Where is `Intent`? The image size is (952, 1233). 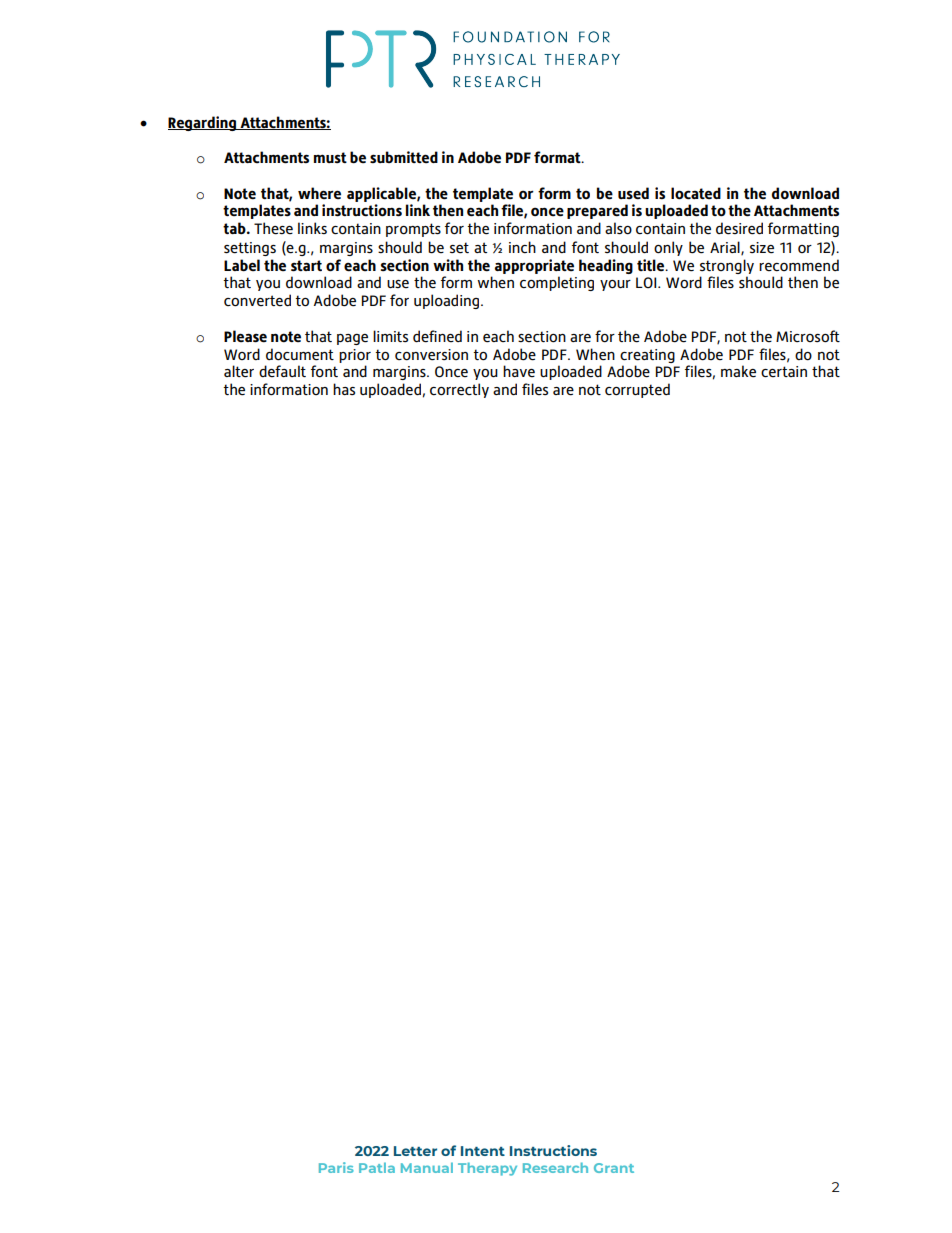 Intent is located at coordinates (483, 1151).
